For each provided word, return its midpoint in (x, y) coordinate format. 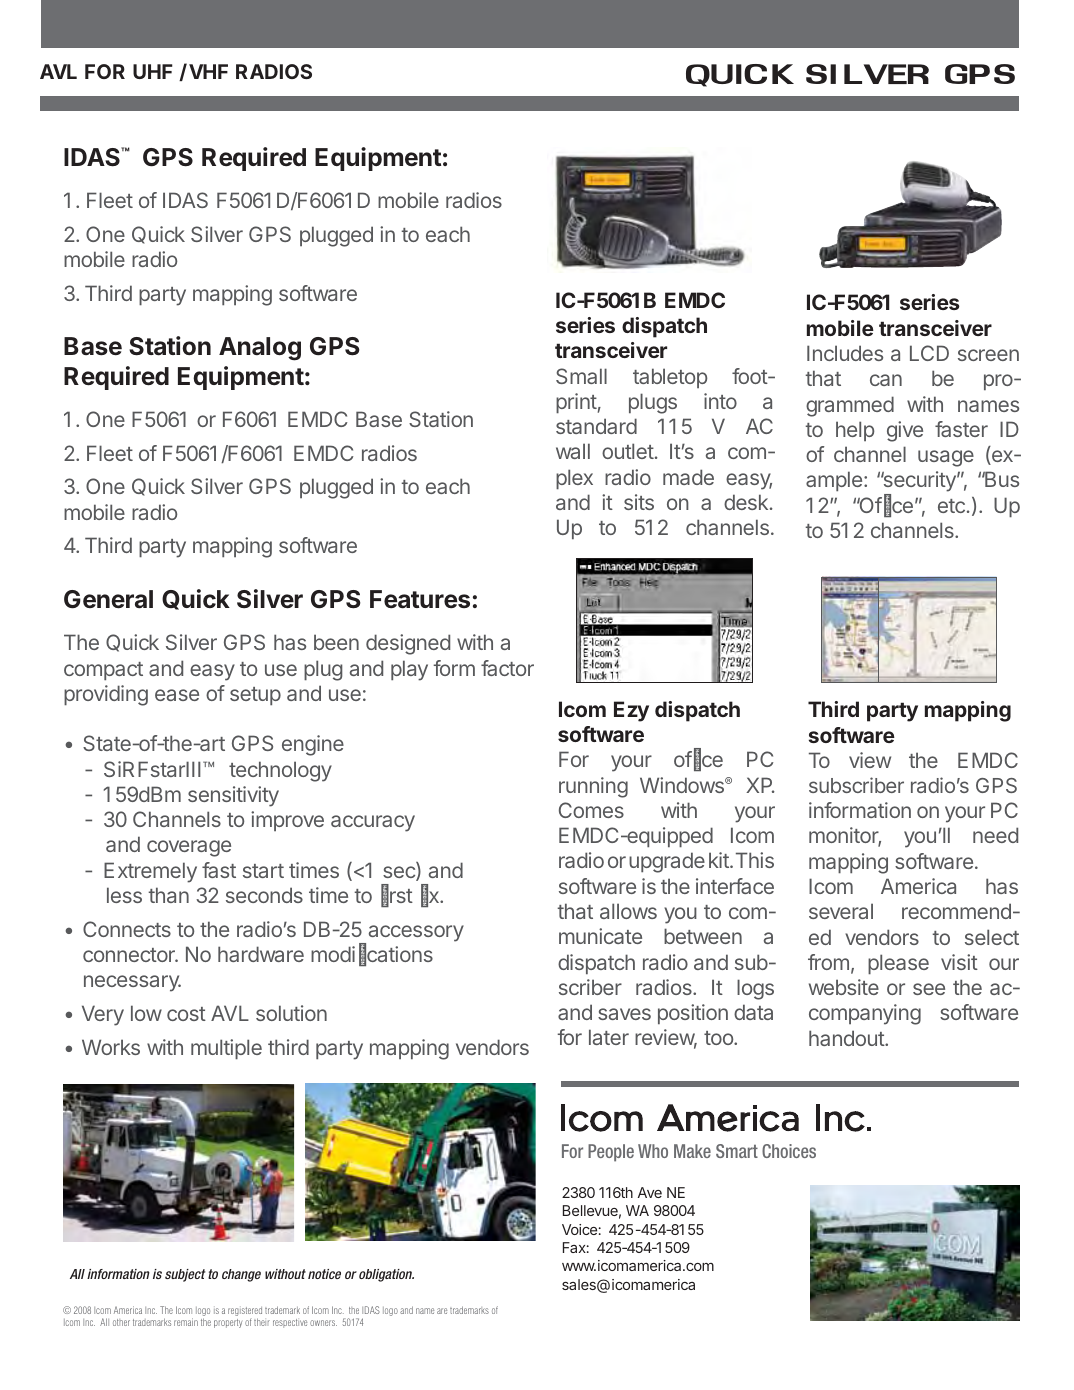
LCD (929, 353)
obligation (386, 1275)
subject (185, 1275)
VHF (208, 71)
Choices (789, 1151)
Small (581, 376)
